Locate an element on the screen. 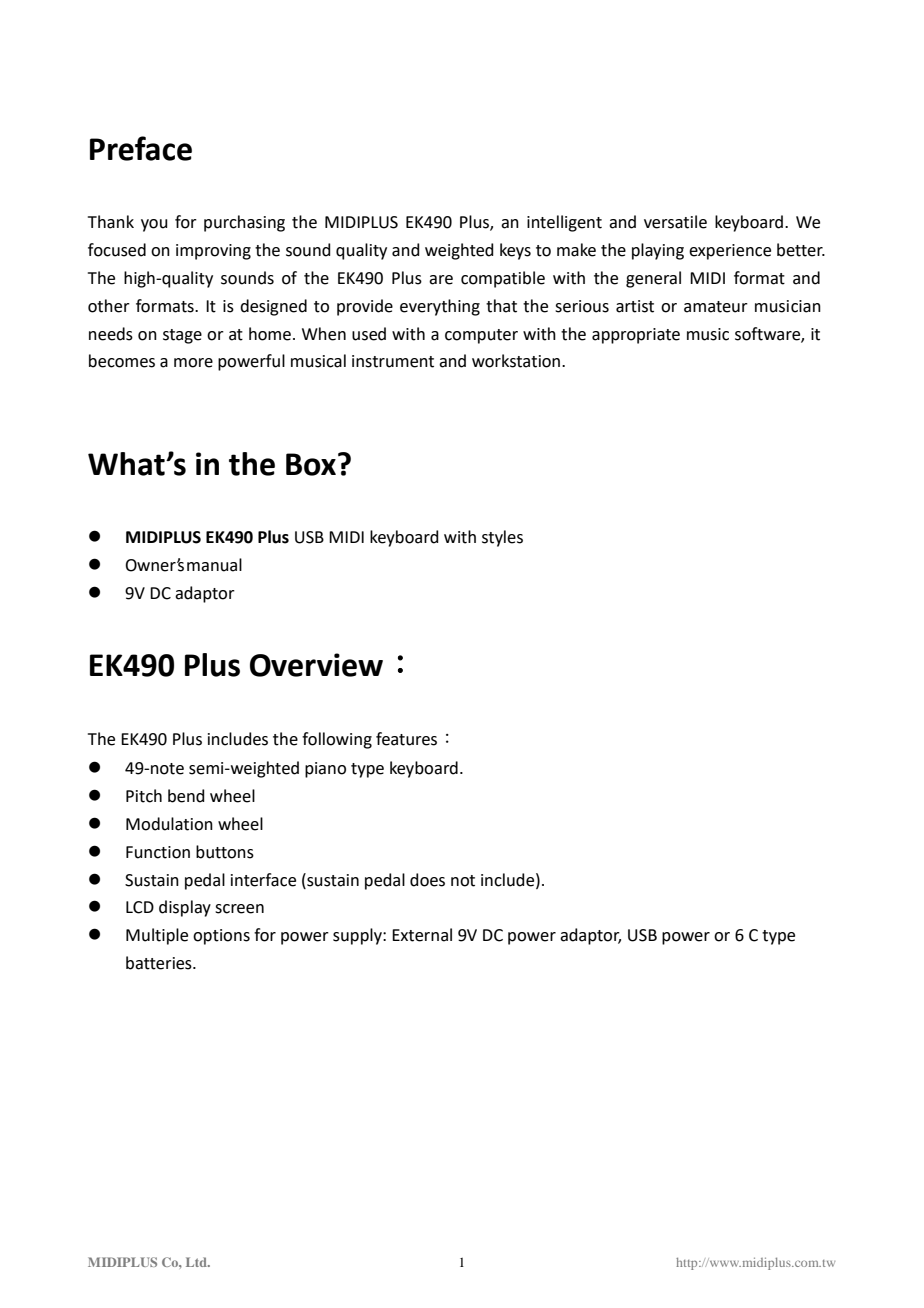  following is located at coordinates (337, 740).
